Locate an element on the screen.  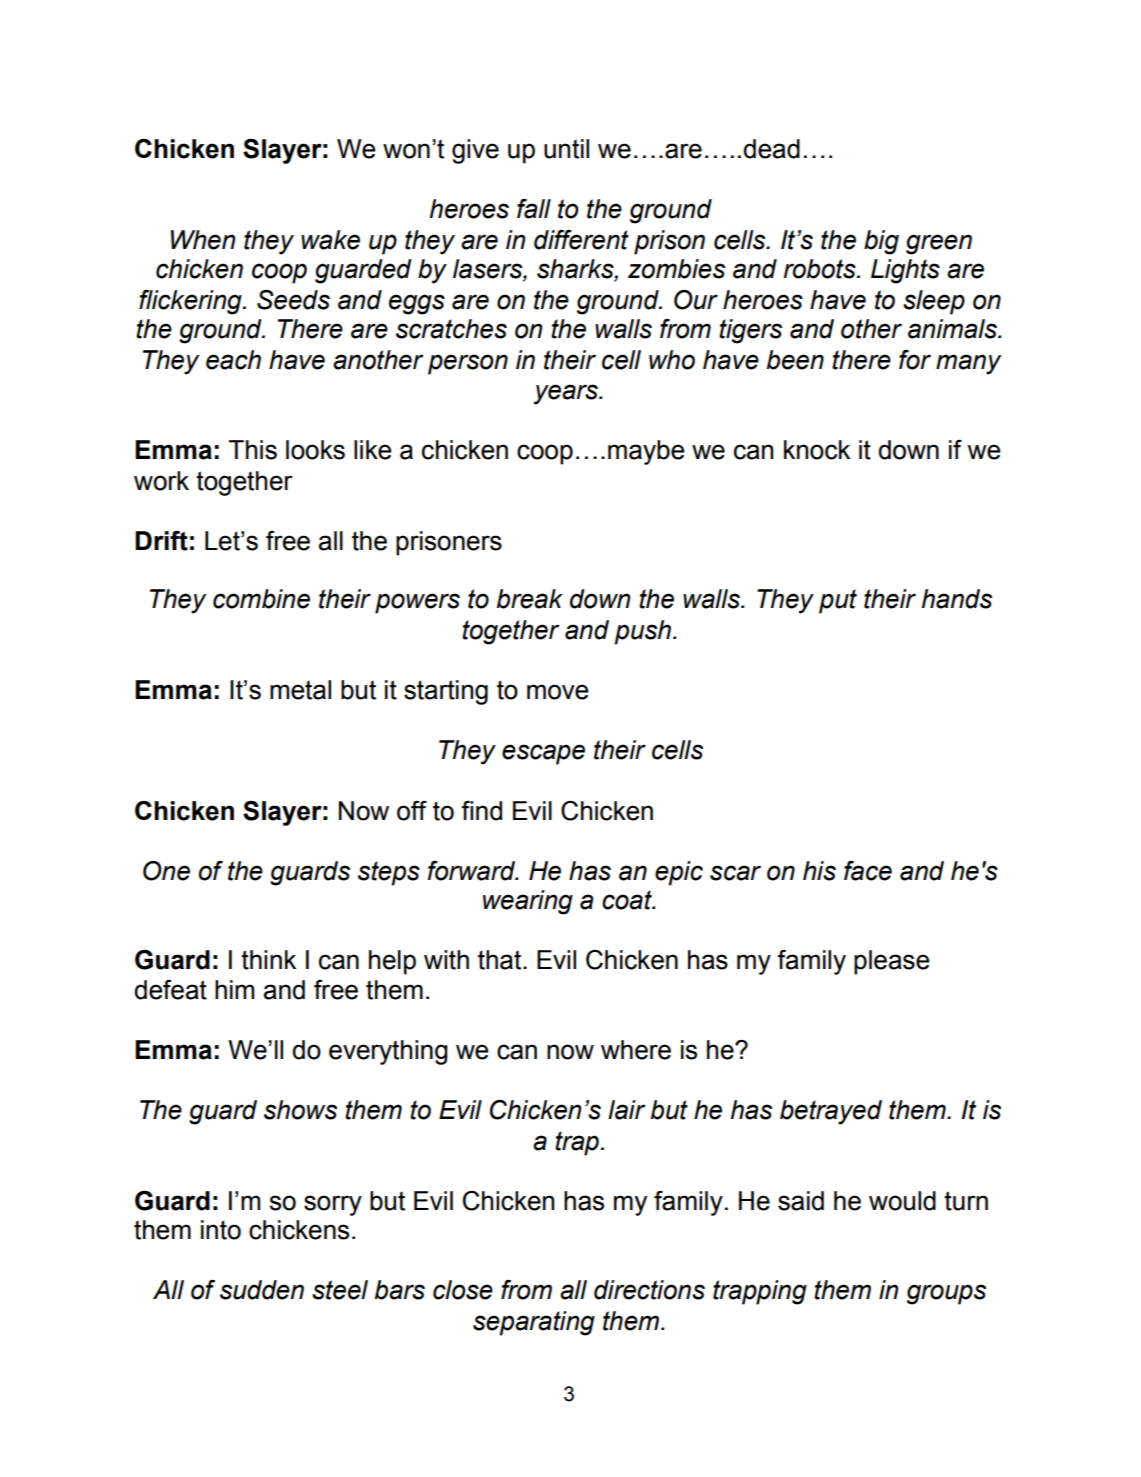
big is located at coordinates (881, 242).
